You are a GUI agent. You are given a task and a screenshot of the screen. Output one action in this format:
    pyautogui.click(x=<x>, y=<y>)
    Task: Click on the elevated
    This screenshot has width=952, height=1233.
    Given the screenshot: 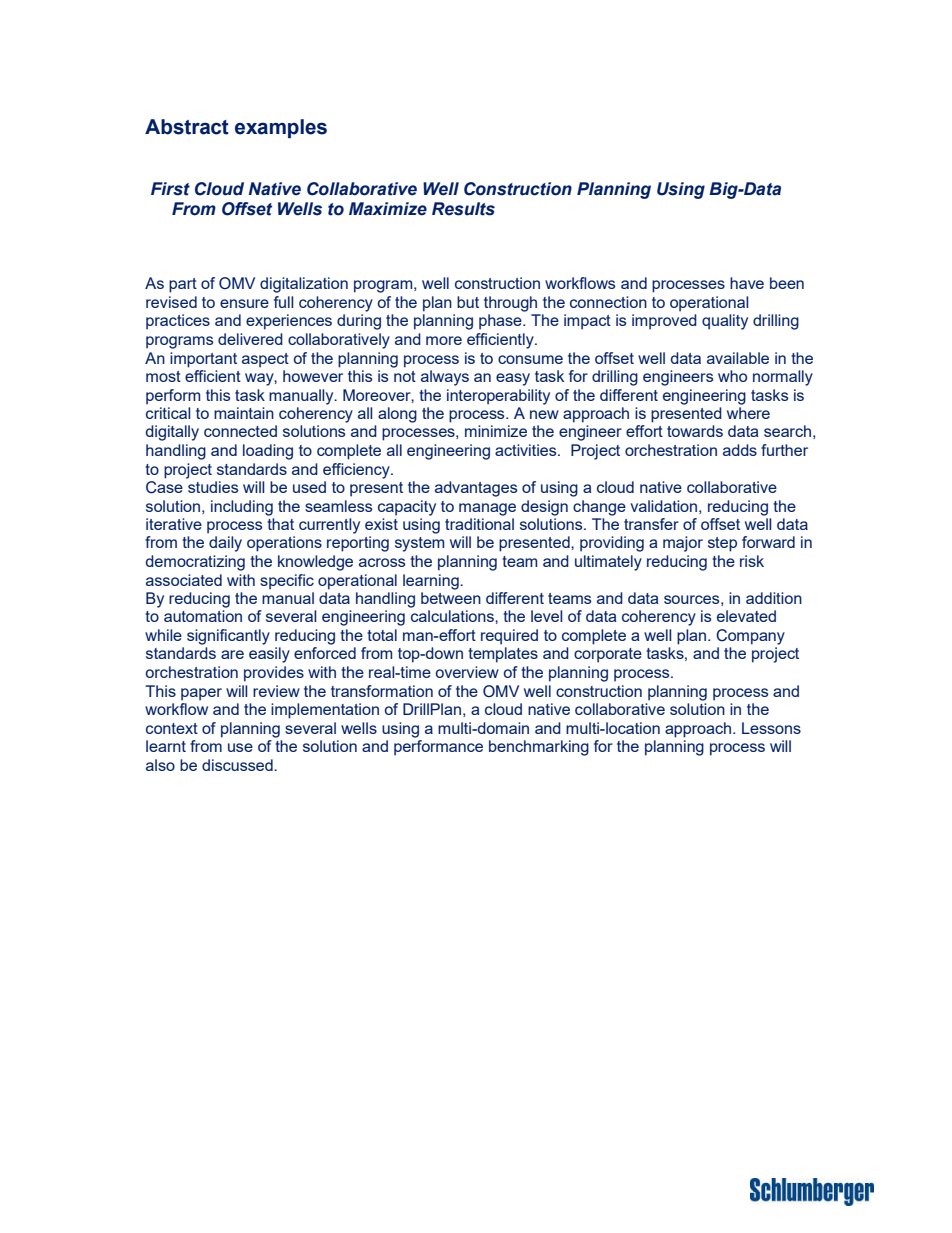 What is the action you would take?
    pyautogui.click(x=746, y=616)
